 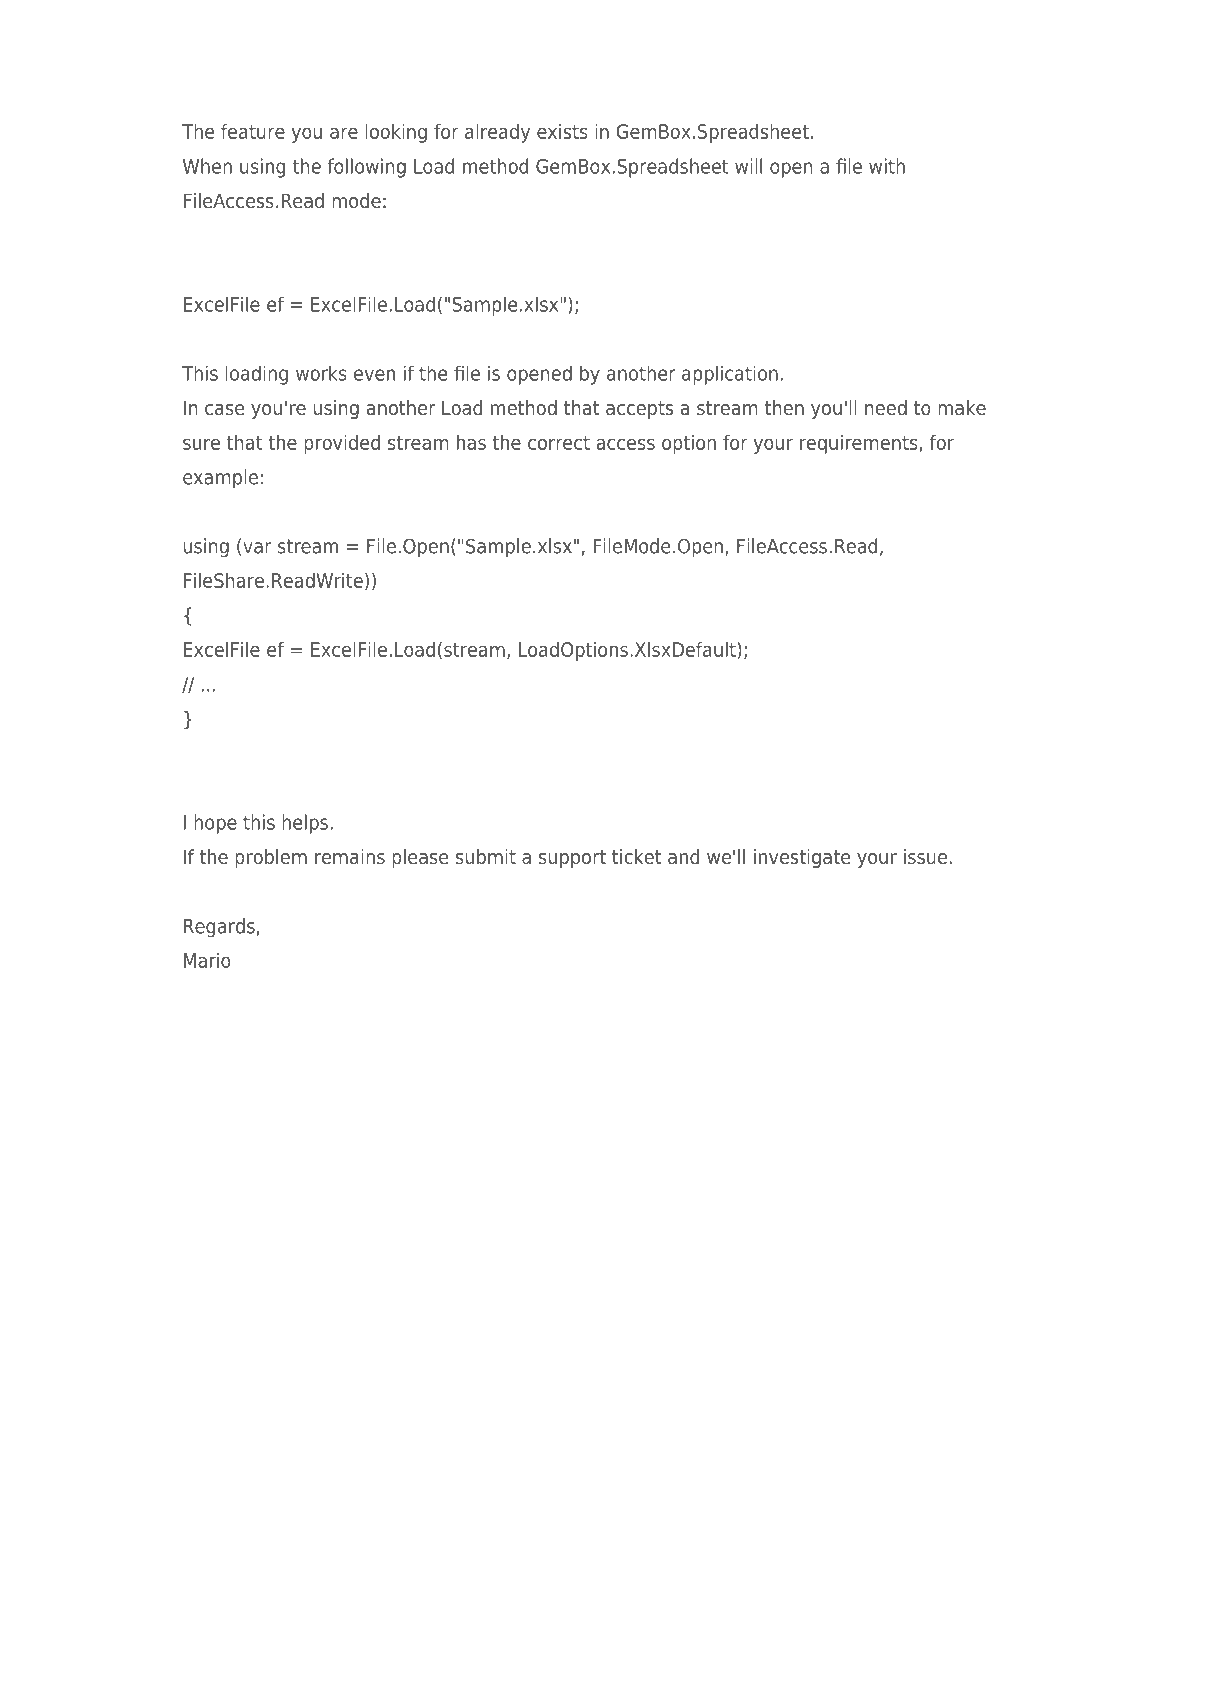 What do you see at coordinates (253, 131) in the screenshot?
I see `feature` at bounding box center [253, 131].
